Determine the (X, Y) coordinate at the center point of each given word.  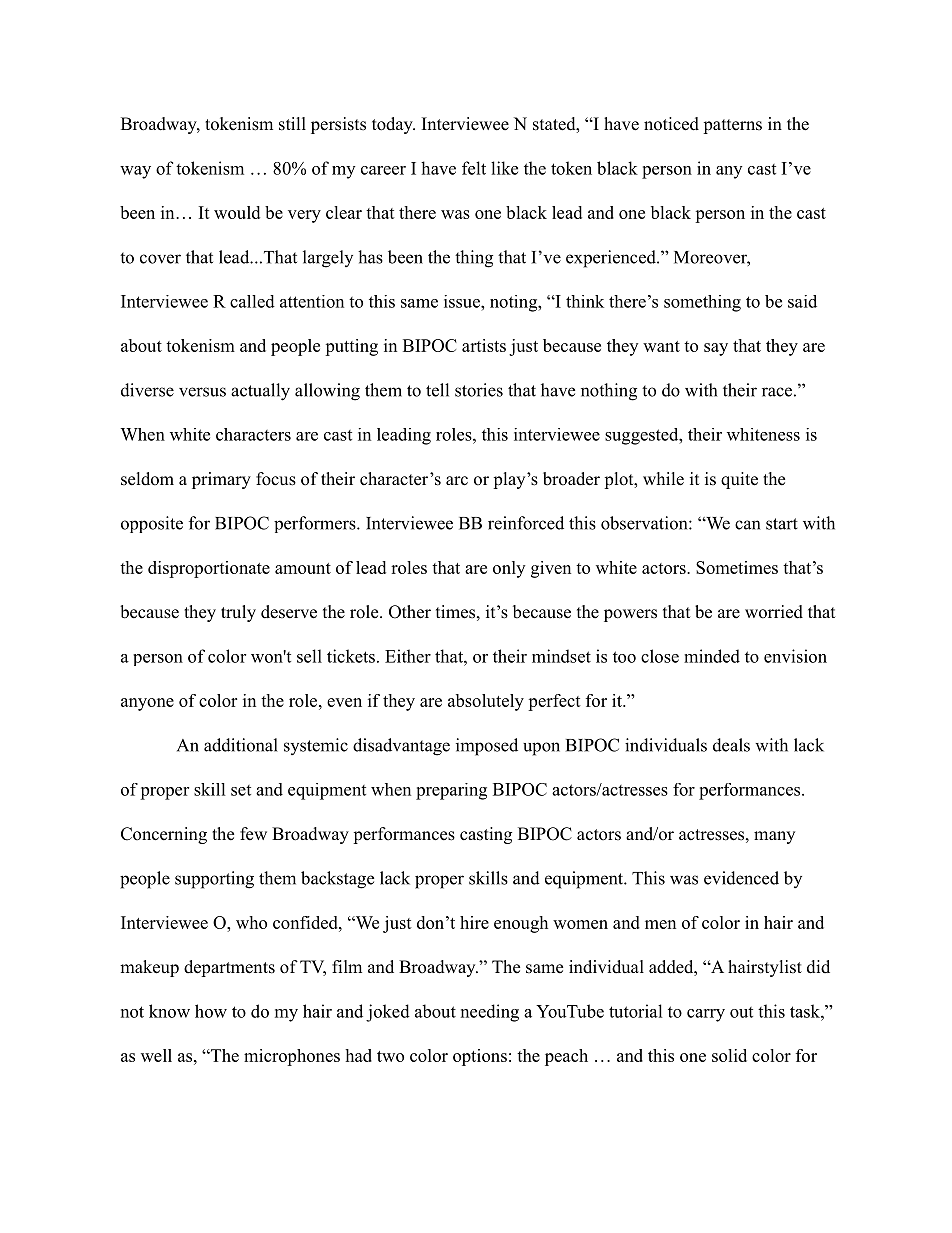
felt (474, 168)
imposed (487, 747)
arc (457, 481)
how (211, 1011)
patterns (732, 126)
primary (221, 480)
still (292, 124)
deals (731, 745)
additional (241, 745)
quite (739, 480)
